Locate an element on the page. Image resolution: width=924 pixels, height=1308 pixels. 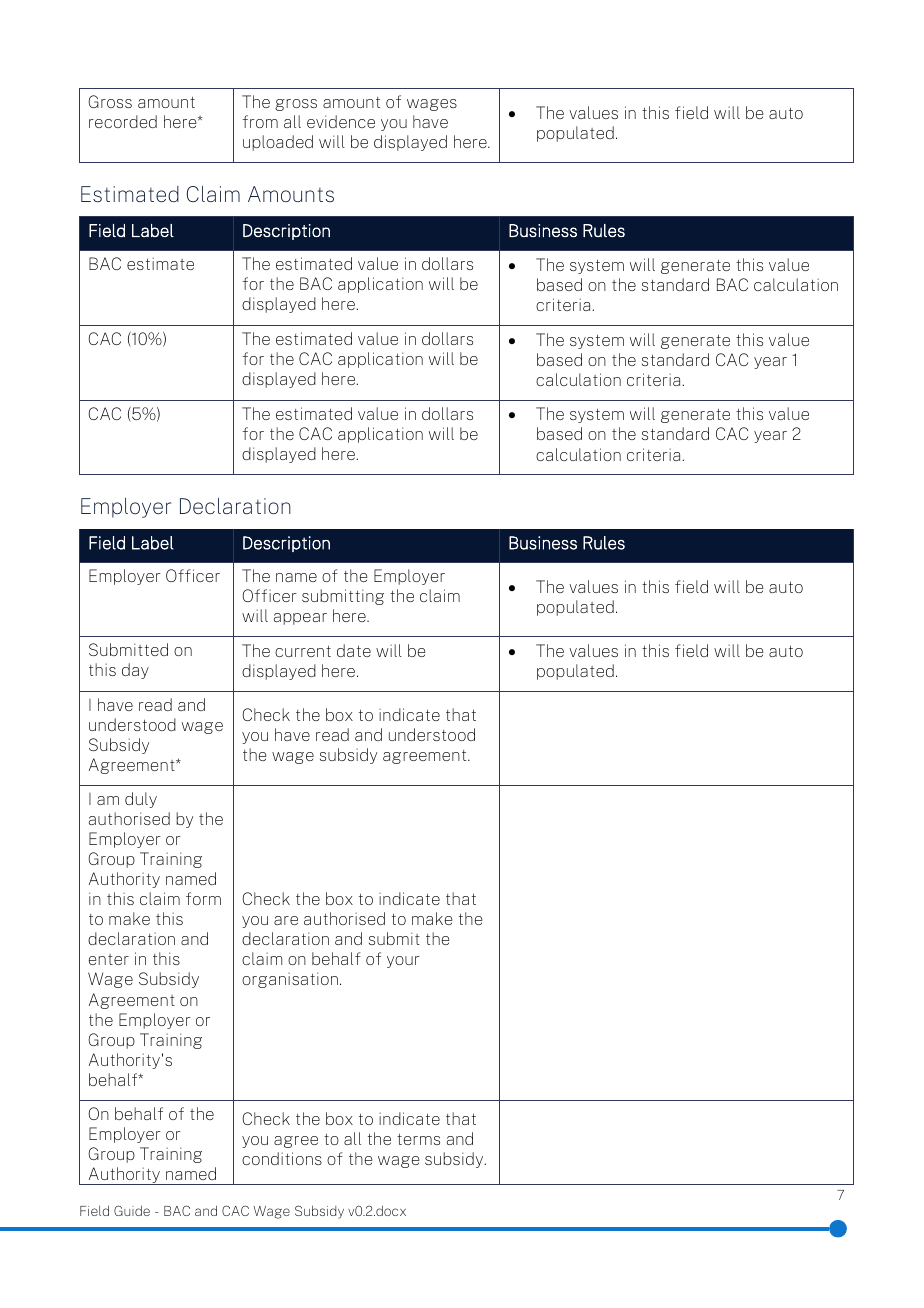
appear is located at coordinates (300, 619).
